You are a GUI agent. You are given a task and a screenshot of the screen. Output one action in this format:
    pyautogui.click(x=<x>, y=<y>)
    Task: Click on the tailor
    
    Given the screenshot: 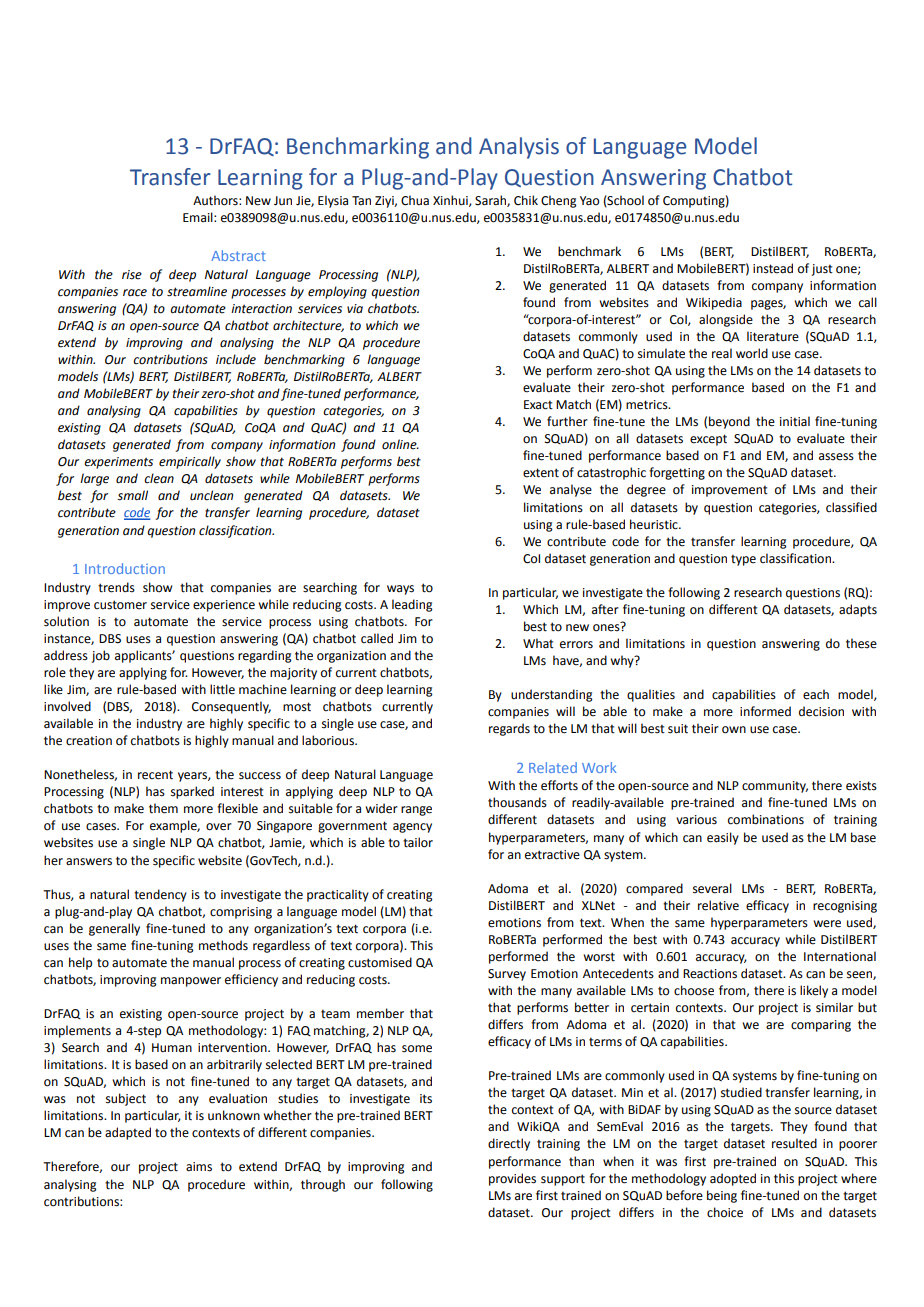 What is the action you would take?
    pyautogui.click(x=418, y=842)
